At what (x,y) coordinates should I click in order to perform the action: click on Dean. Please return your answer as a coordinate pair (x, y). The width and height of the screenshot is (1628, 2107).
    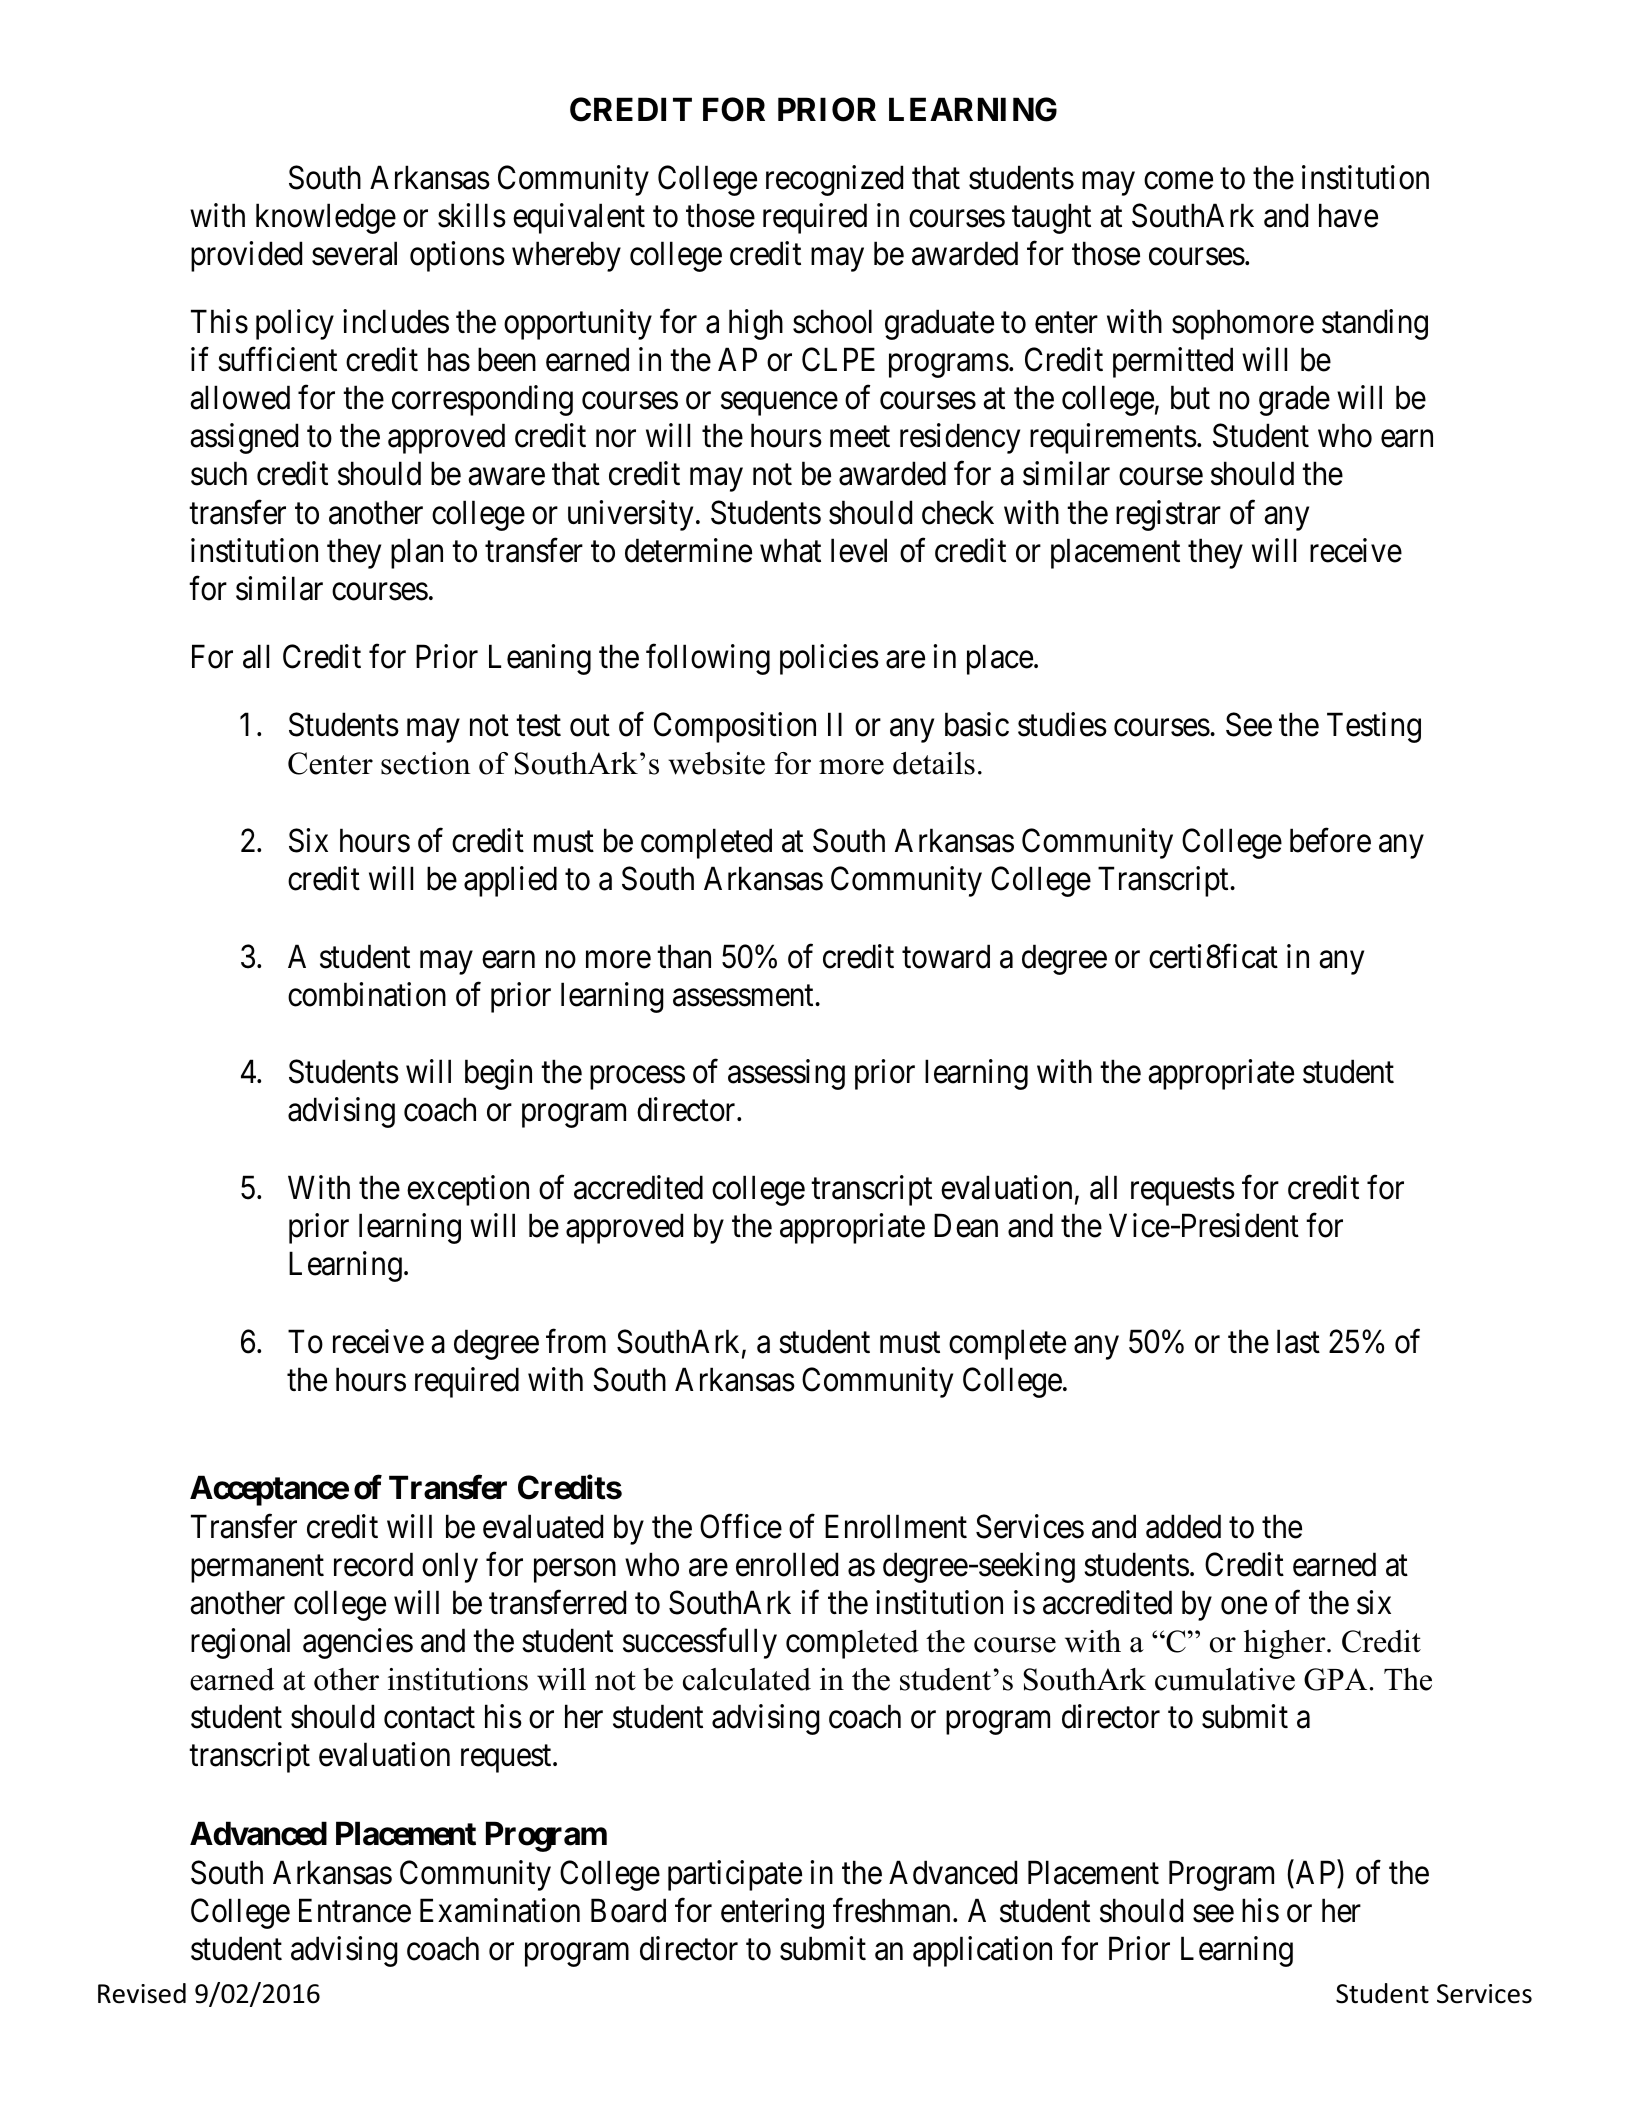
    Looking at the image, I should click on (966, 1226).
